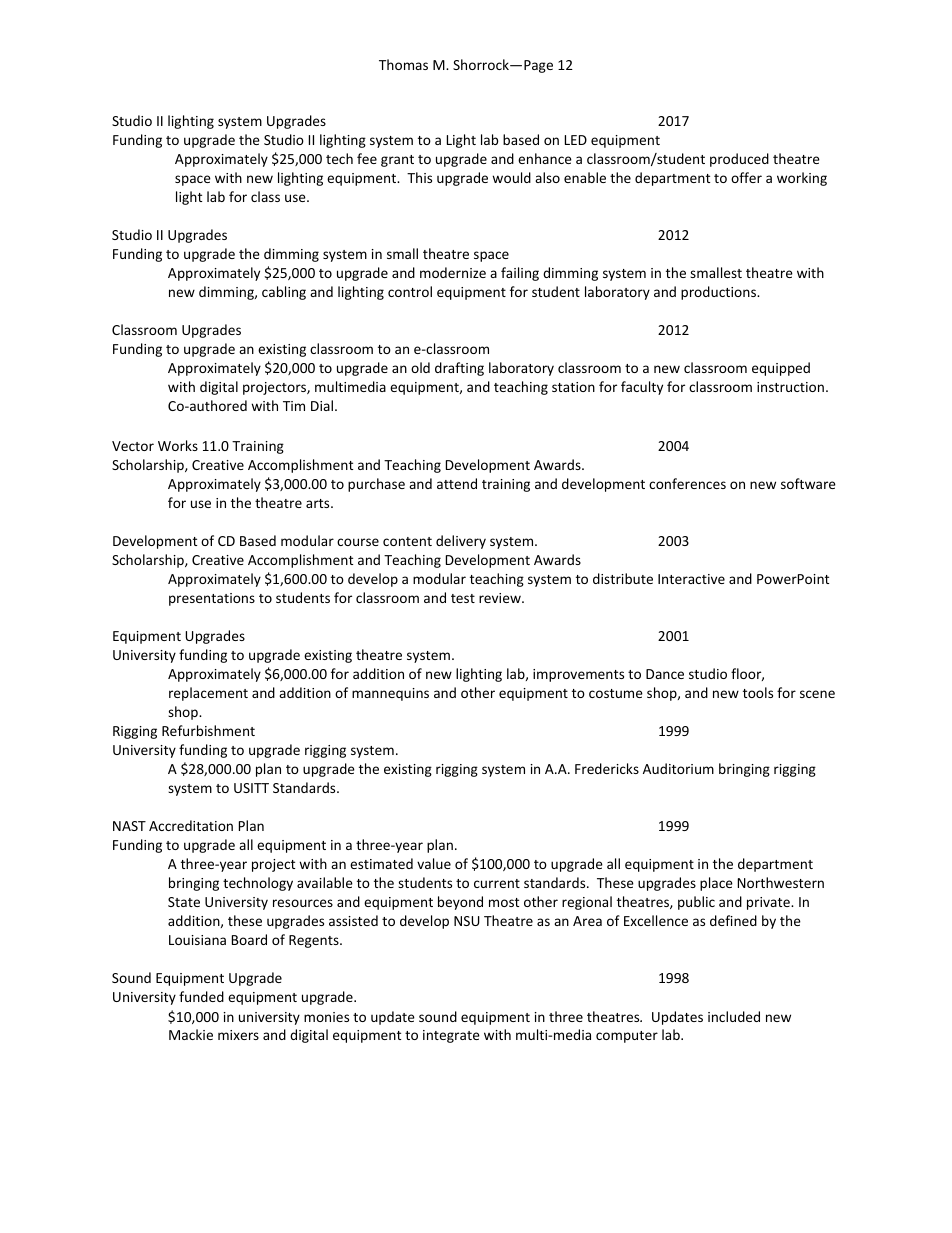 The width and height of the screenshot is (952, 1233). What do you see at coordinates (367, 158) in the screenshot?
I see `fee` at bounding box center [367, 158].
